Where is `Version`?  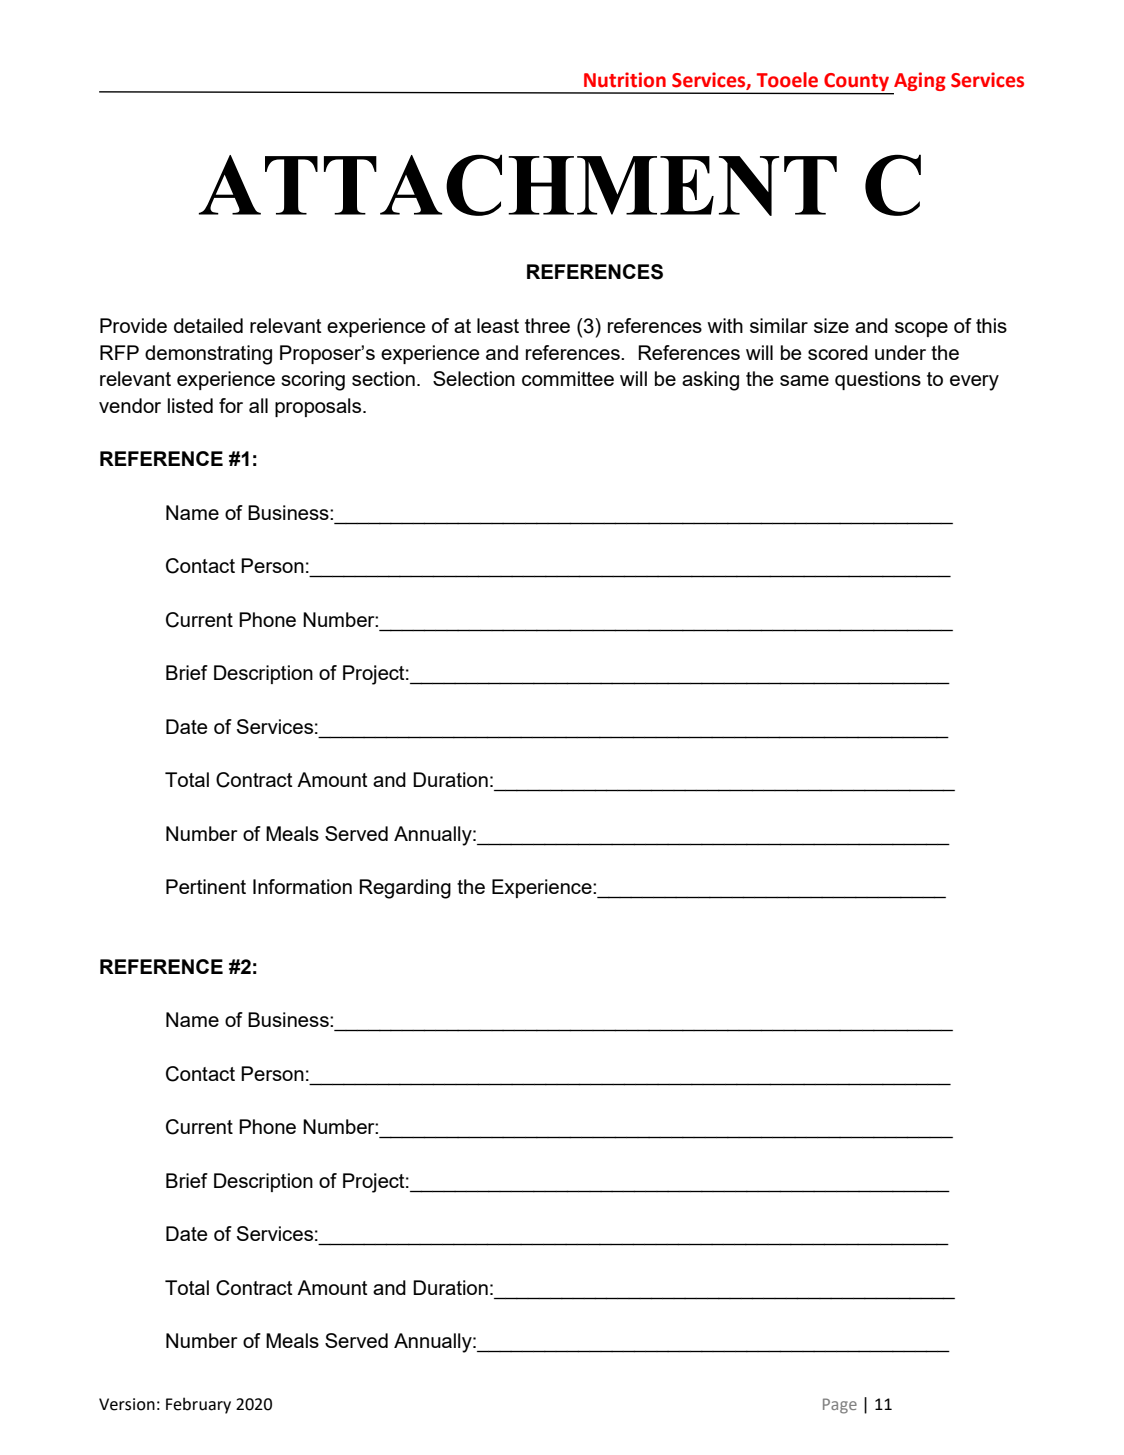 Version is located at coordinates (127, 1404).
